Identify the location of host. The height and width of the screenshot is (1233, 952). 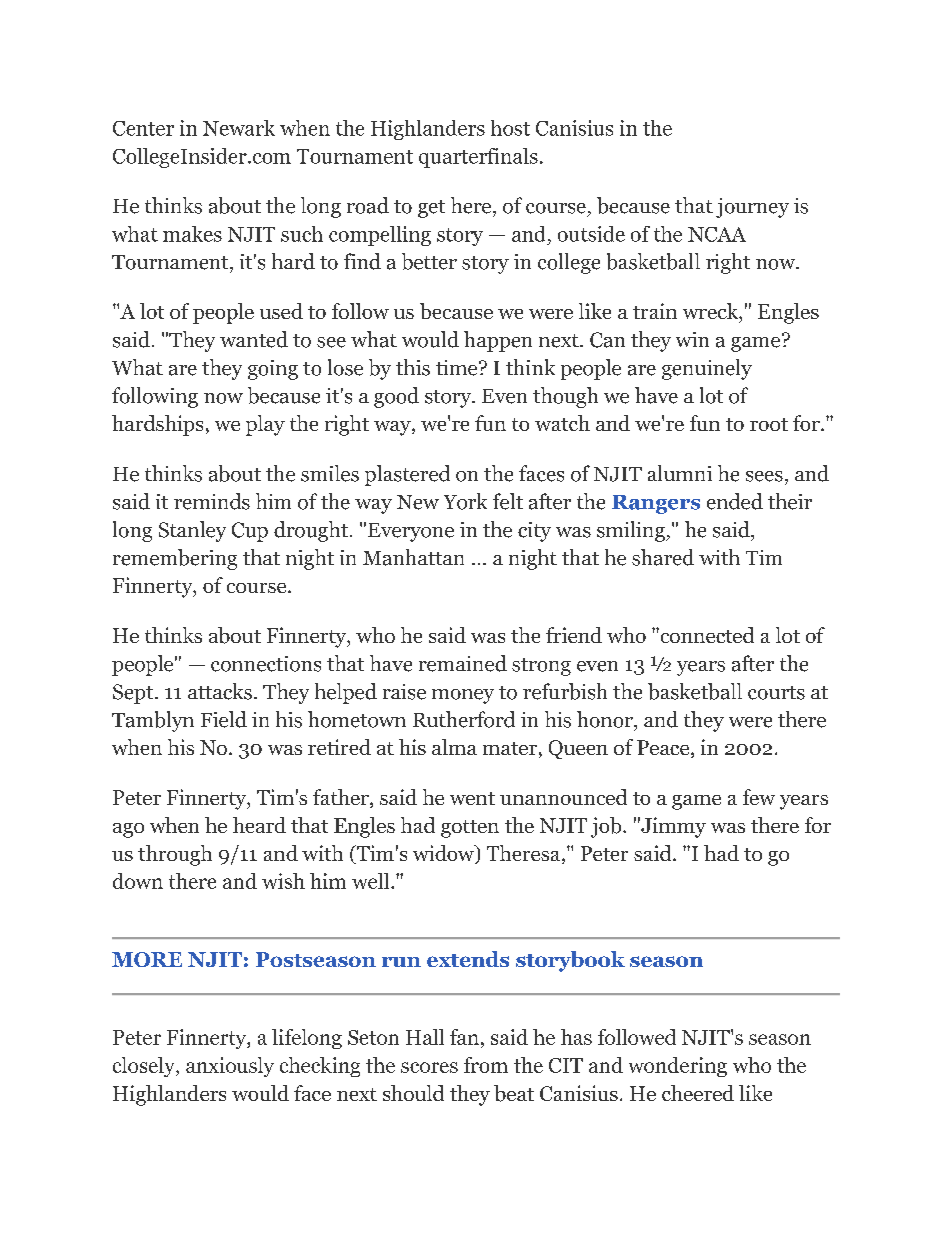
(510, 128).
